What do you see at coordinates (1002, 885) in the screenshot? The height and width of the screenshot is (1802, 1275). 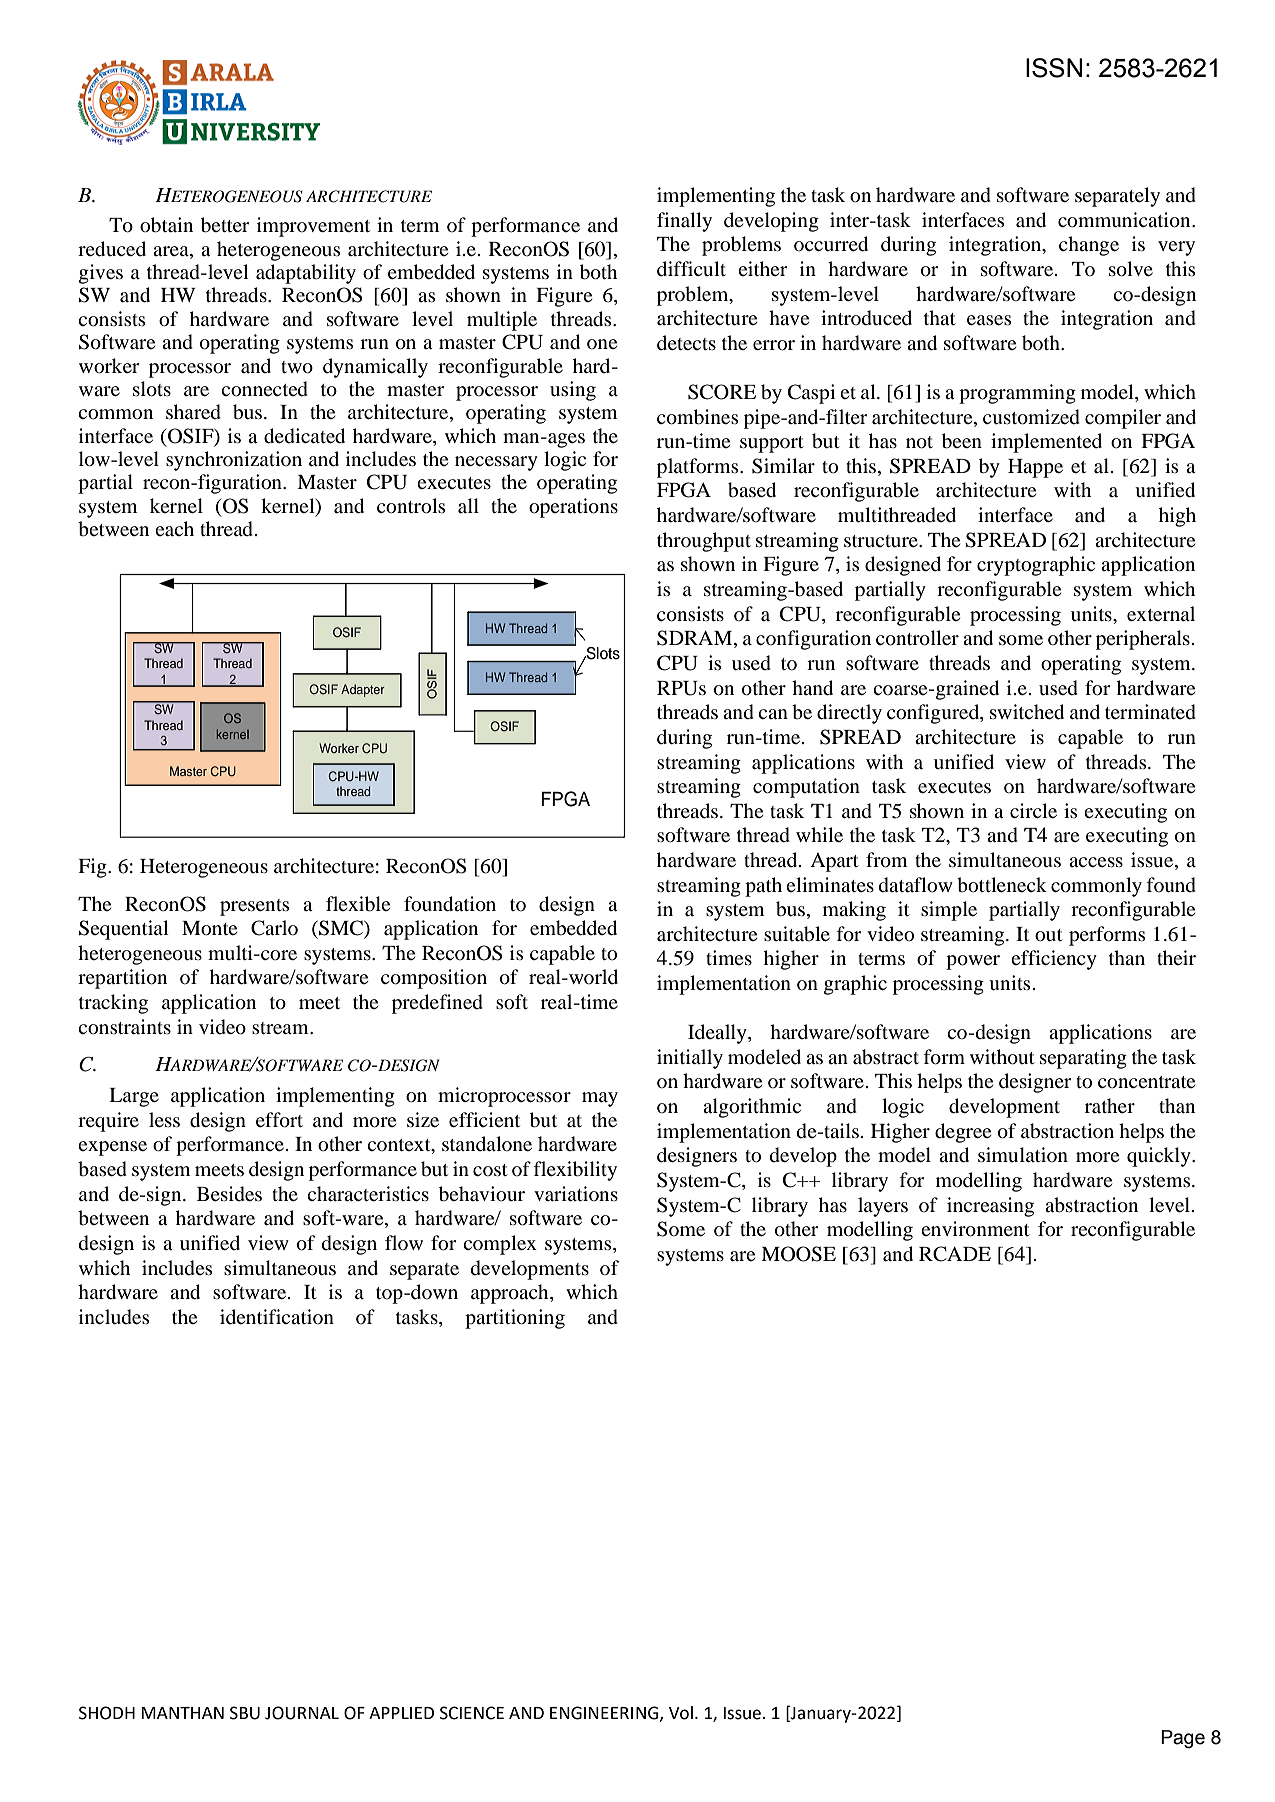 I see `bottleneck` at bounding box center [1002, 885].
